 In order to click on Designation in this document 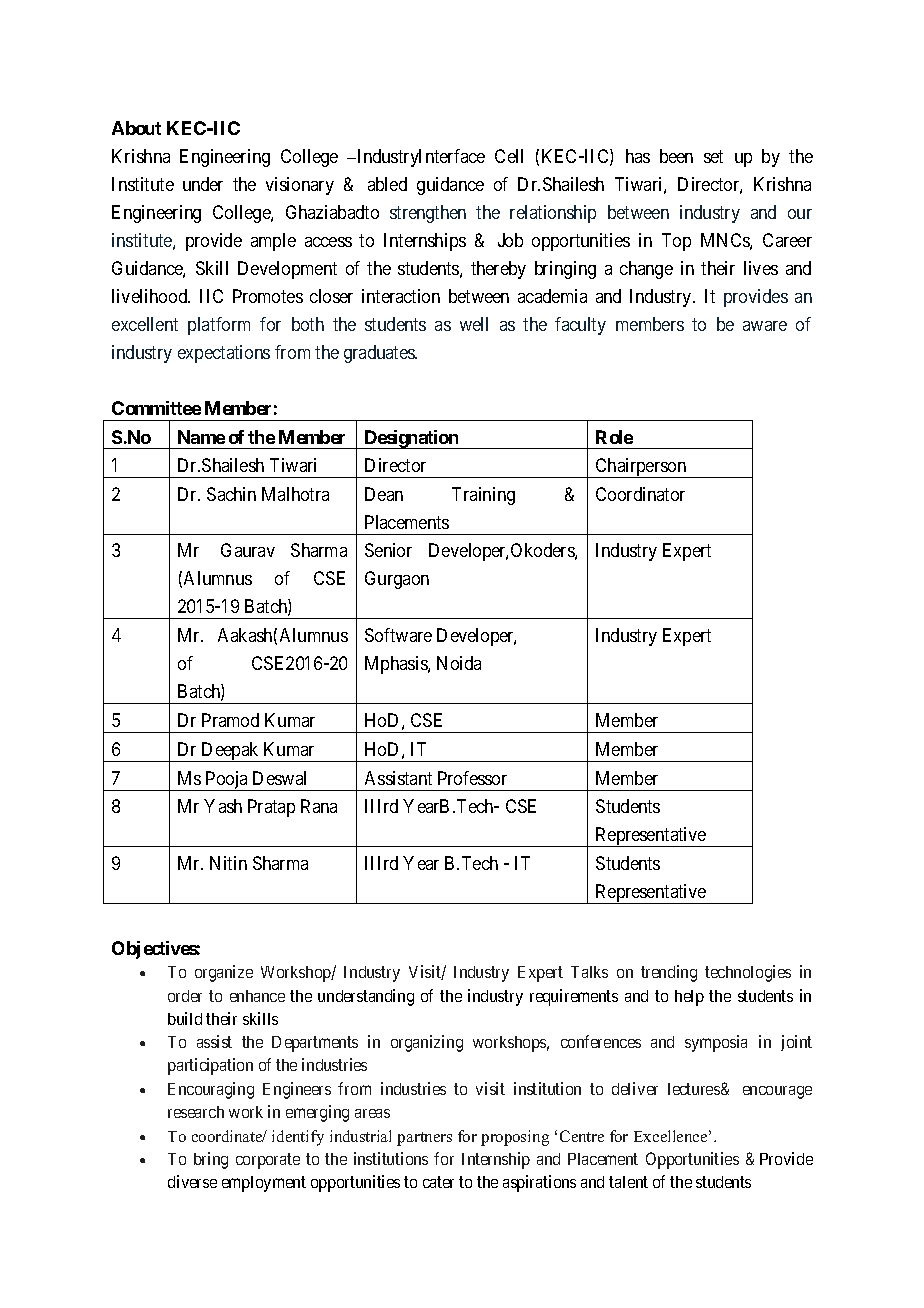, I will do `click(411, 439)`.
